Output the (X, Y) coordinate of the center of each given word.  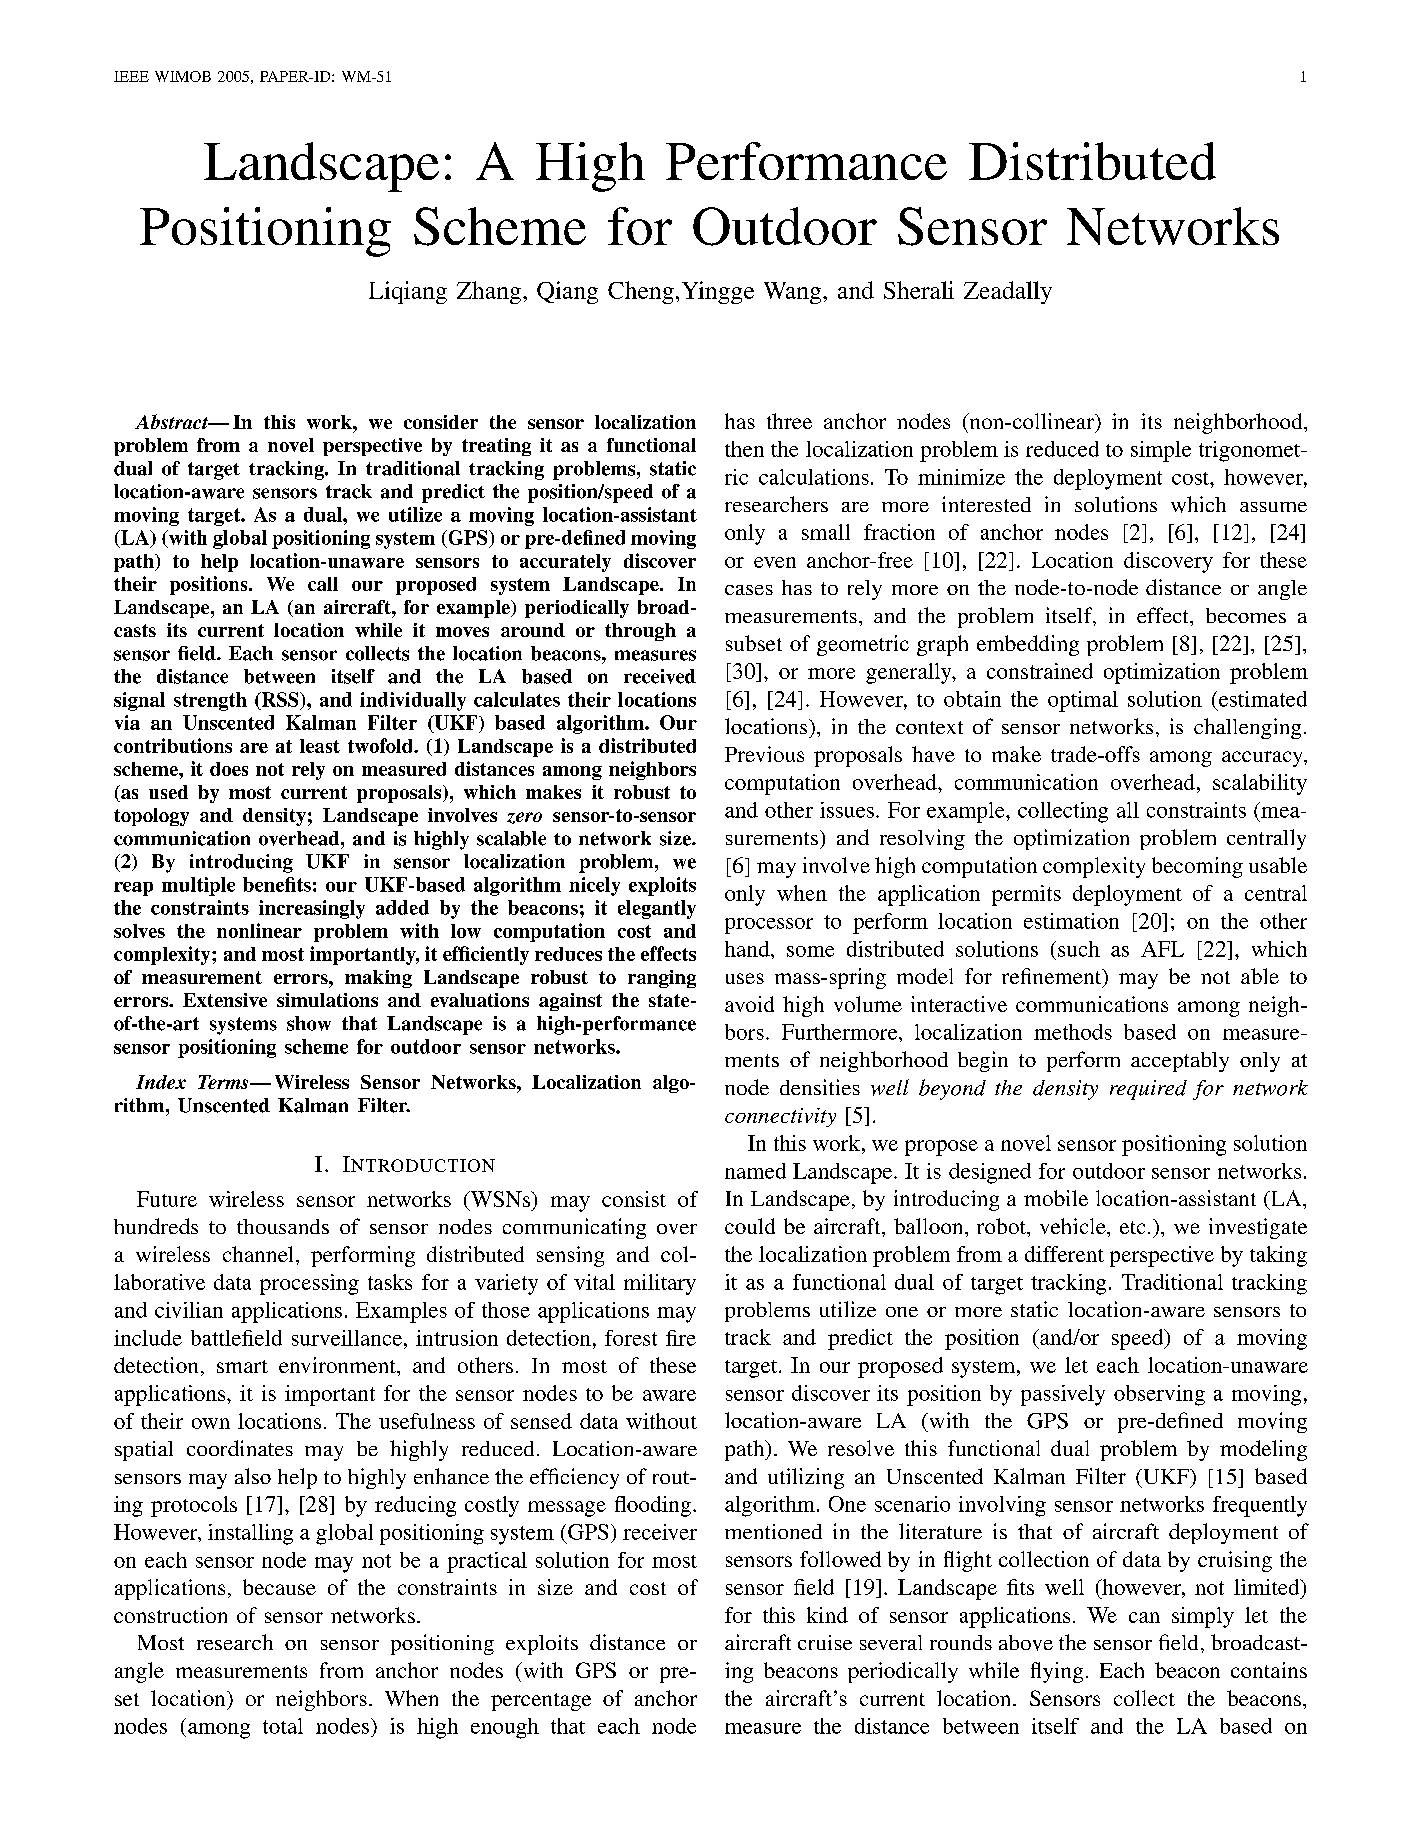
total (283, 1726)
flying (1057, 1672)
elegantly (657, 909)
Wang (794, 293)
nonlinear (259, 930)
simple (1161, 451)
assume (1273, 507)
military (660, 1284)
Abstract (173, 421)
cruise (825, 1642)
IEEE (131, 76)
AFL (1162, 949)
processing (309, 1284)
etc (1132, 1227)
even (775, 562)
